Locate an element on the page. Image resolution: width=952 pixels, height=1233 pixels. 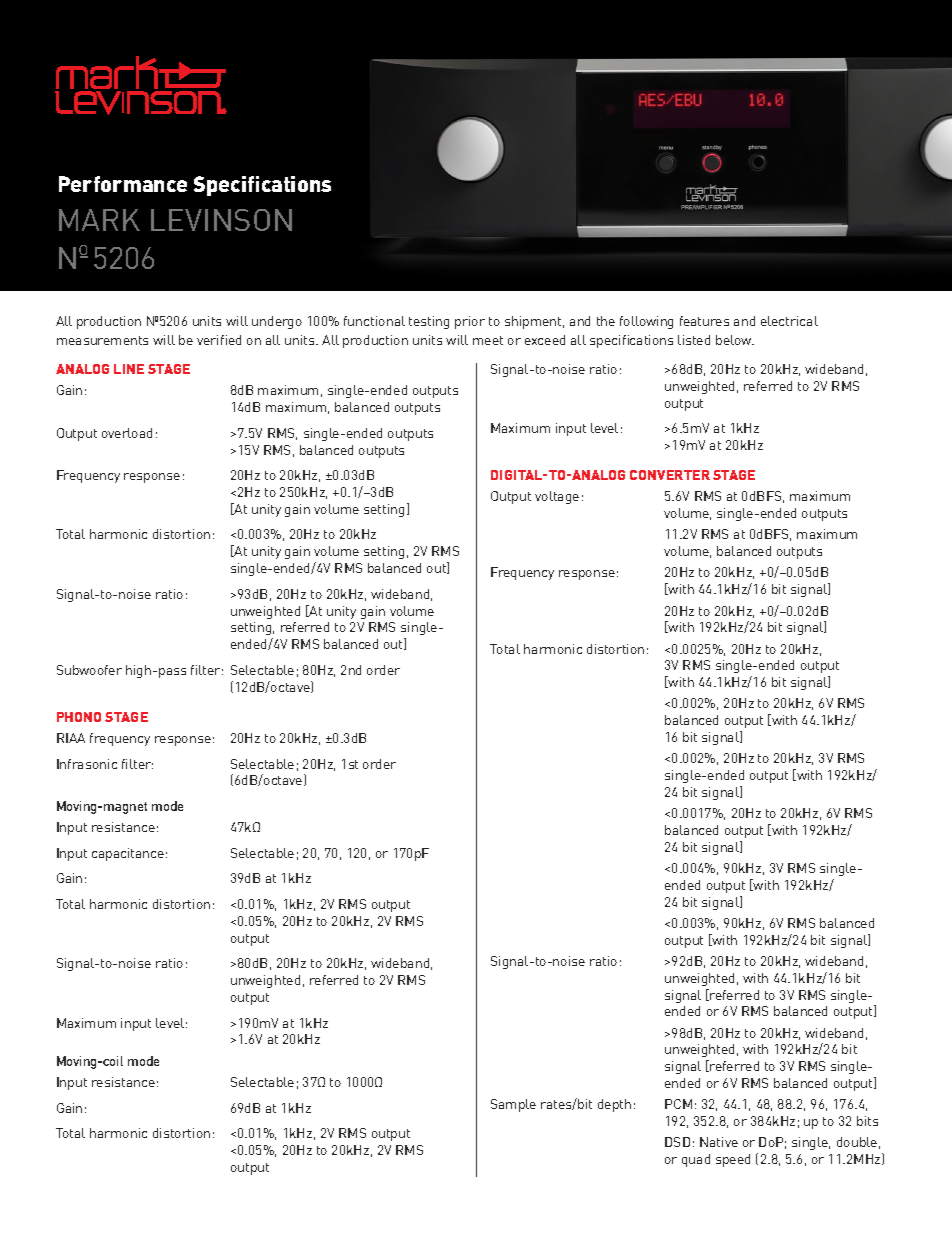
electrical is located at coordinates (789, 321).
